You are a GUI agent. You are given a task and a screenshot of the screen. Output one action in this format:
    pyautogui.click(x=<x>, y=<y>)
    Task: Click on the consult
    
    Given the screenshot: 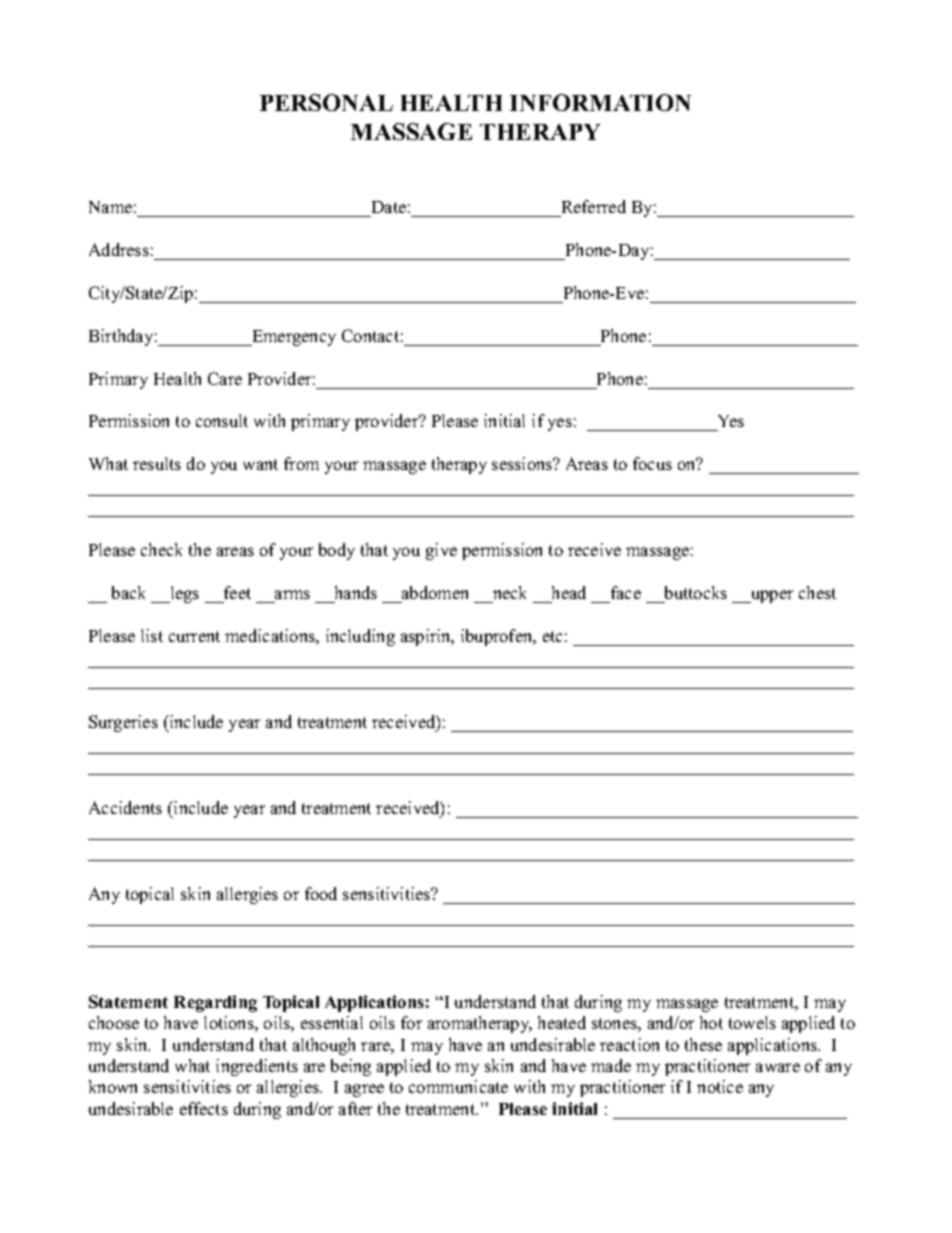 What is the action you would take?
    pyautogui.click(x=222, y=420)
